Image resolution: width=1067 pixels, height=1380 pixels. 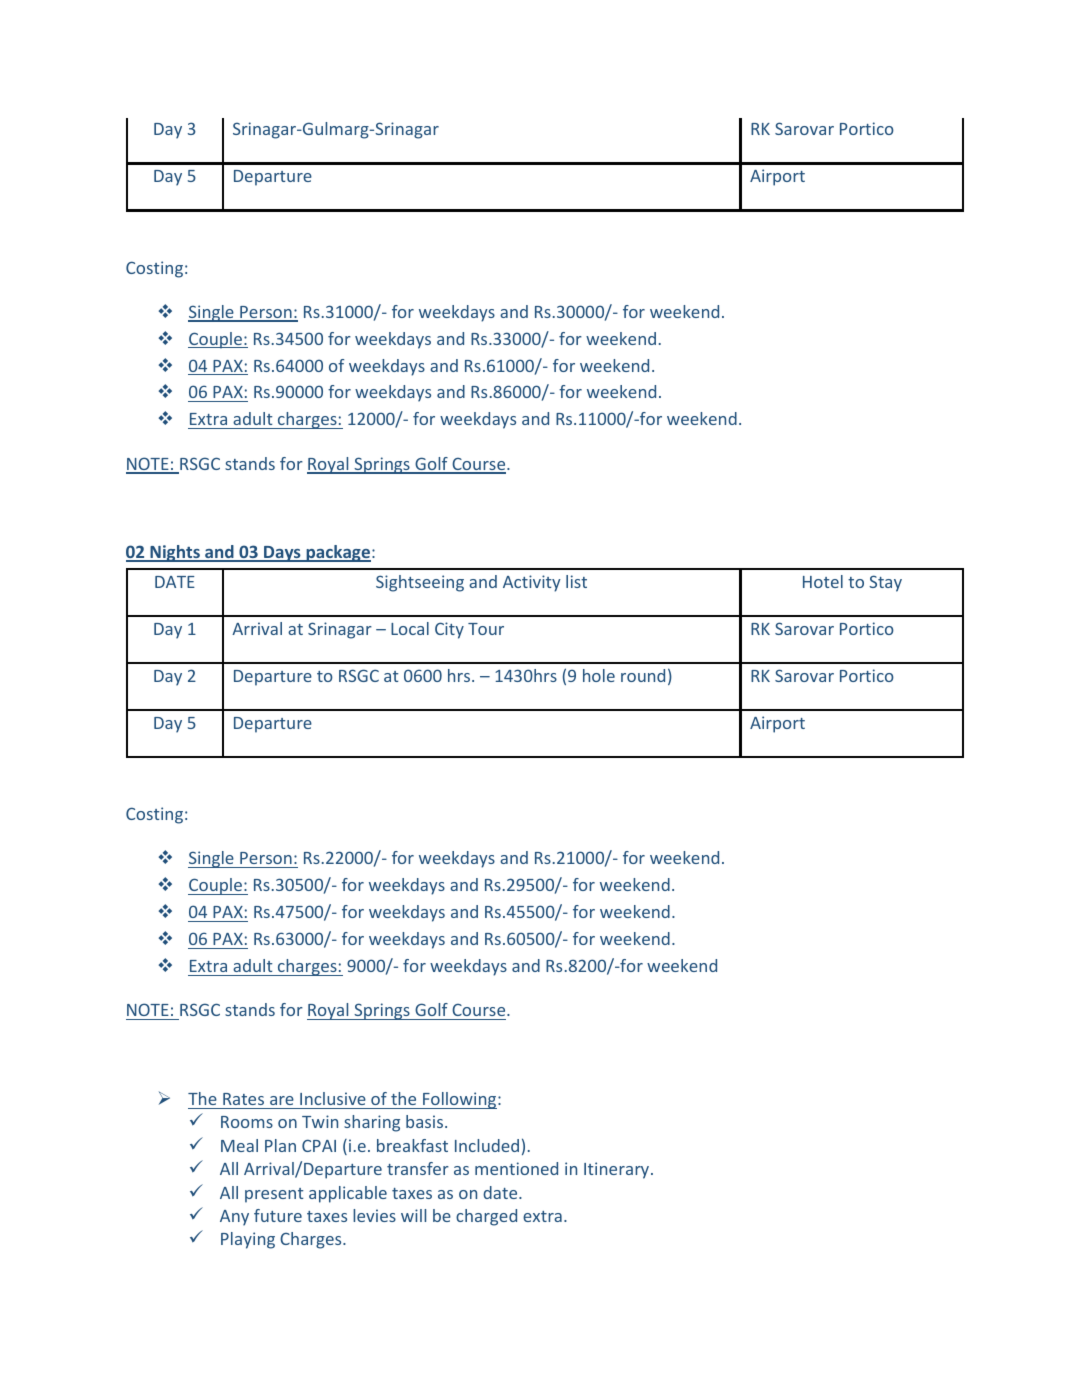 I want to click on Activity, so click(x=532, y=583).
